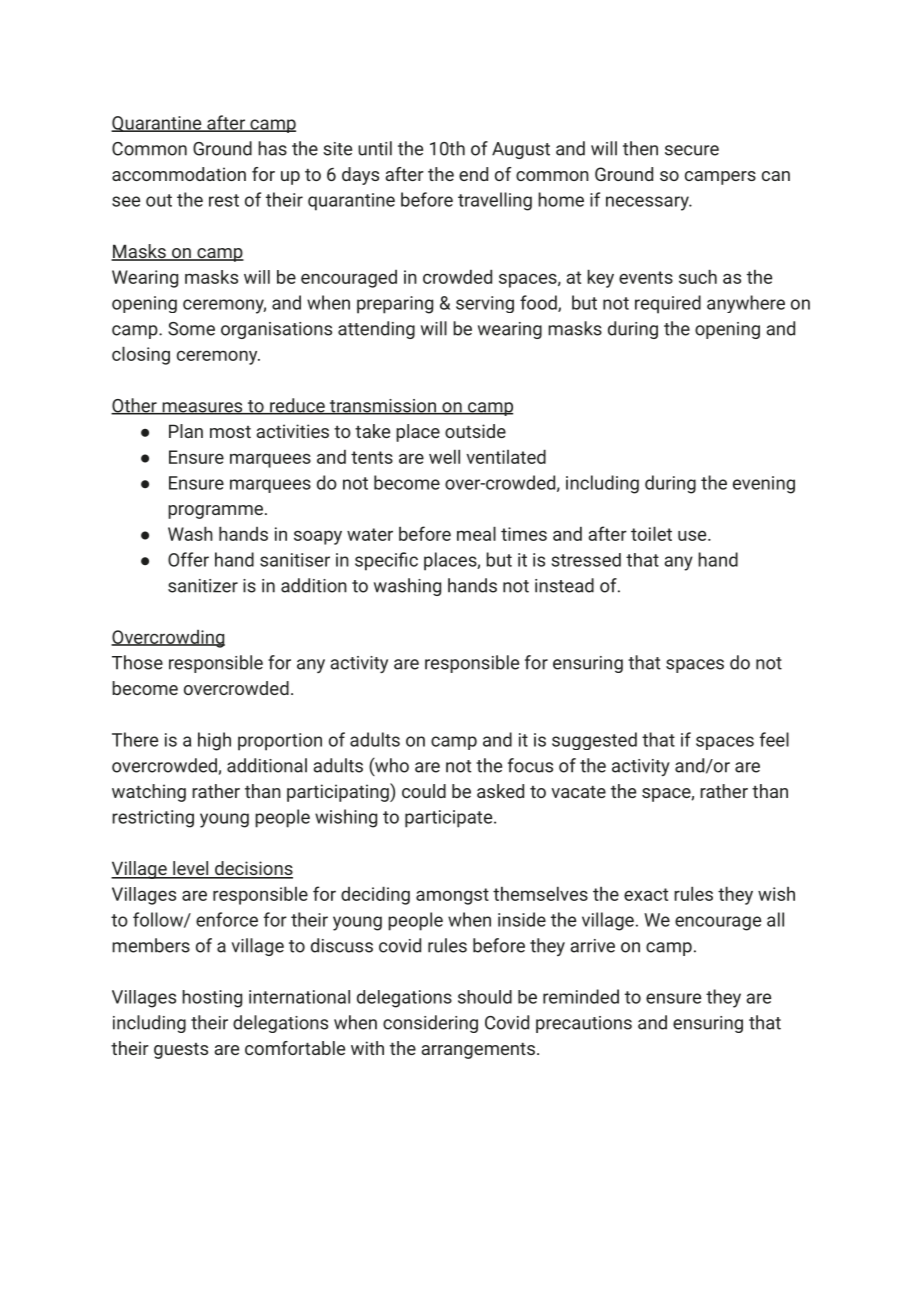 The height and width of the screenshot is (1307, 924). I want to click on use, so click(693, 535).
